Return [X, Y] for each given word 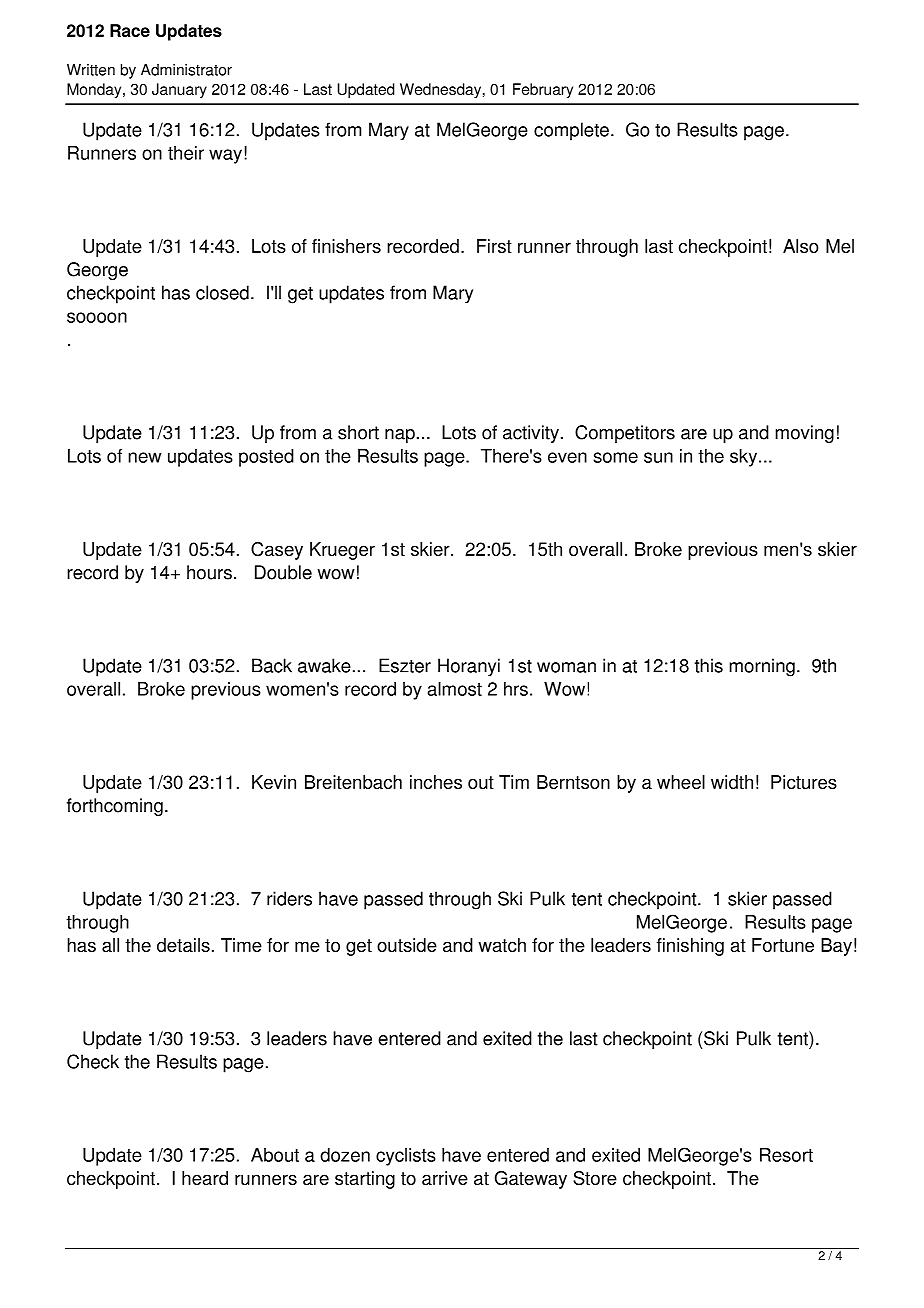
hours [209, 572]
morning [762, 667]
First [494, 246]
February [543, 90]
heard [205, 1178]
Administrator [186, 70]
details [183, 945]
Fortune [783, 945]
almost [455, 689]
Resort [786, 1155]
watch [502, 945]
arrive [445, 1178]
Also [801, 246]
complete [571, 131]
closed [222, 292]
